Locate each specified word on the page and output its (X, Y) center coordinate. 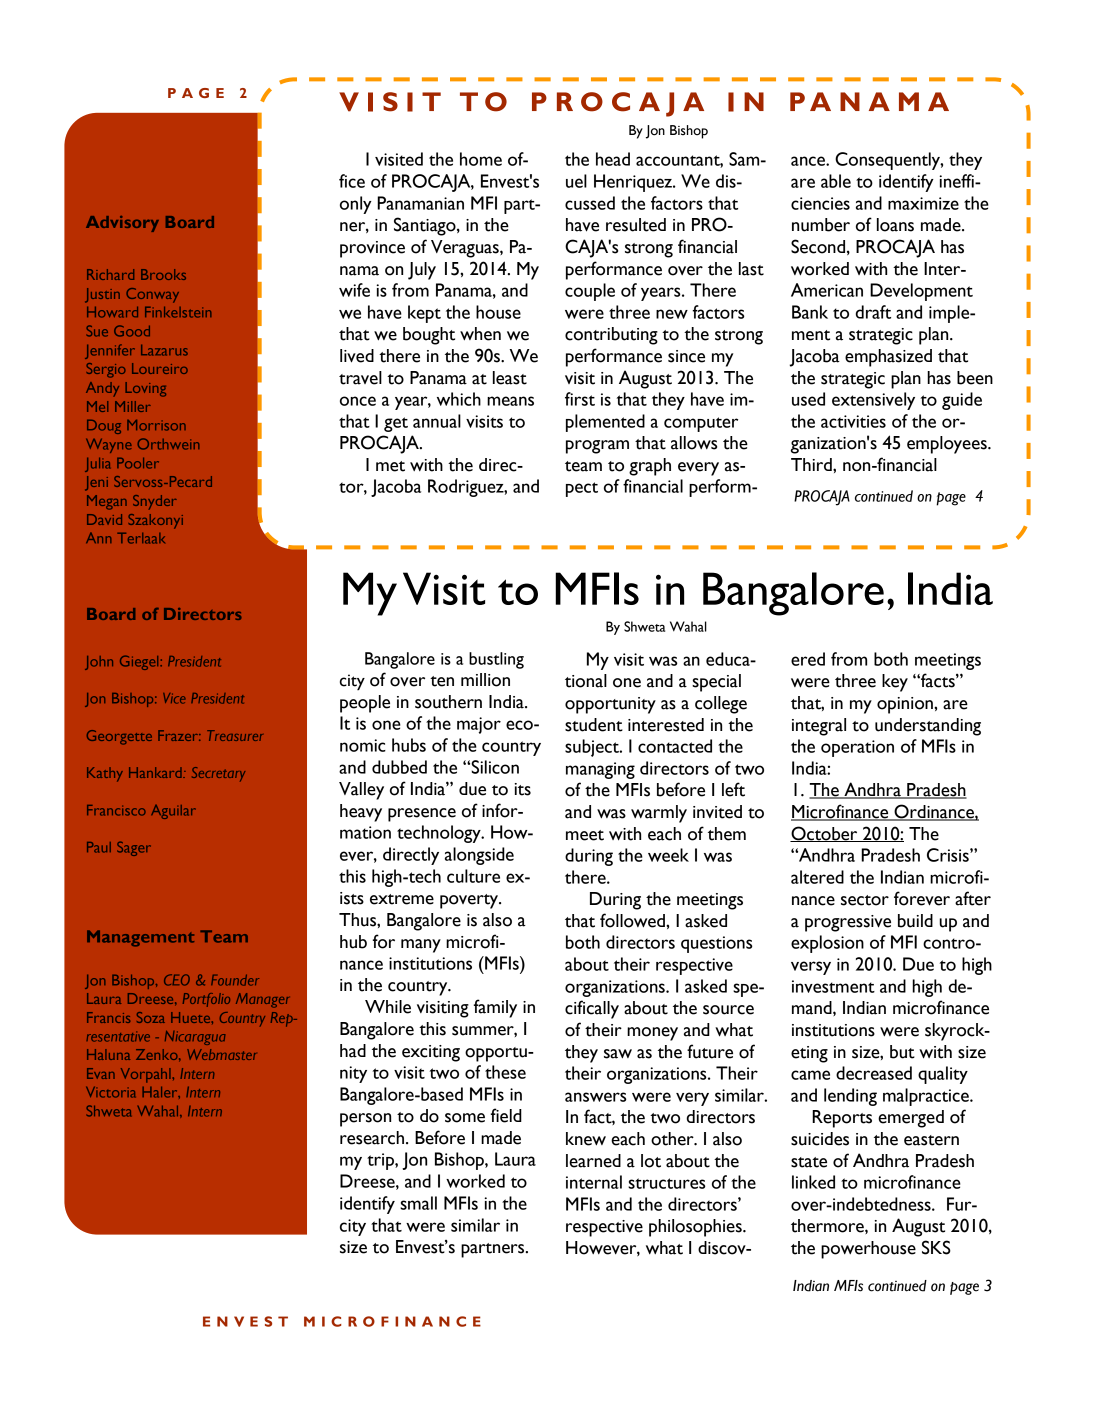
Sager (134, 848)
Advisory (122, 224)
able (836, 181)
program (597, 447)
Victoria (111, 1092)
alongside (479, 856)
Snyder (155, 502)
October (825, 834)
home (481, 159)
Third (812, 464)
